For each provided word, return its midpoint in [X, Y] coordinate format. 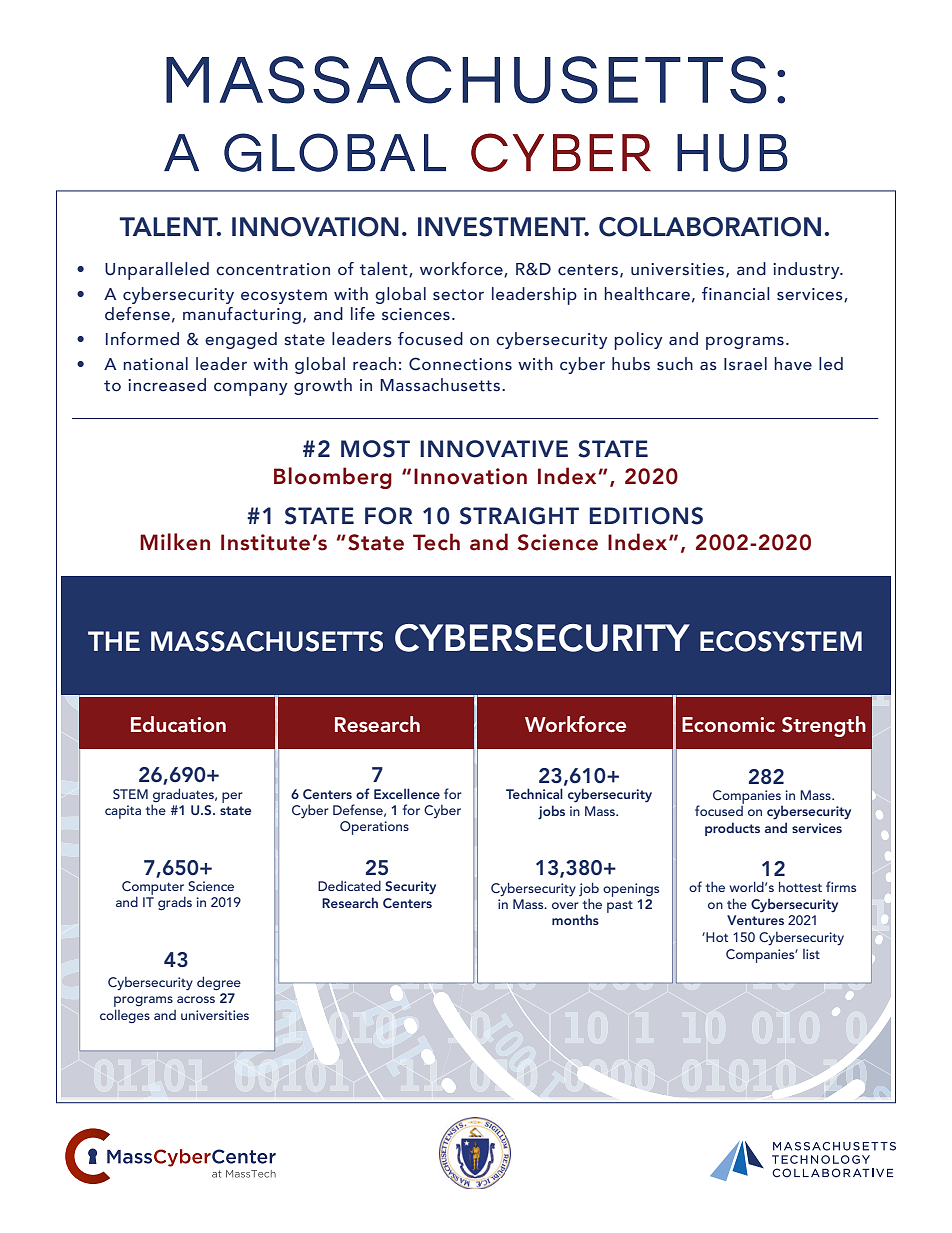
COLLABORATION [710, 227]
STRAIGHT [519, 516]
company [251, 389]
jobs [551, 812]
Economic [728, 724]
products [732, 829]
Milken [175, 542]
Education [178, 724]
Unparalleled [157, 271]
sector [458, 295]
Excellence [407, 793]
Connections [460, 364]
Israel [745, 364]
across [196, 999]
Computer [153, 888]
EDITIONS [646, 516]
